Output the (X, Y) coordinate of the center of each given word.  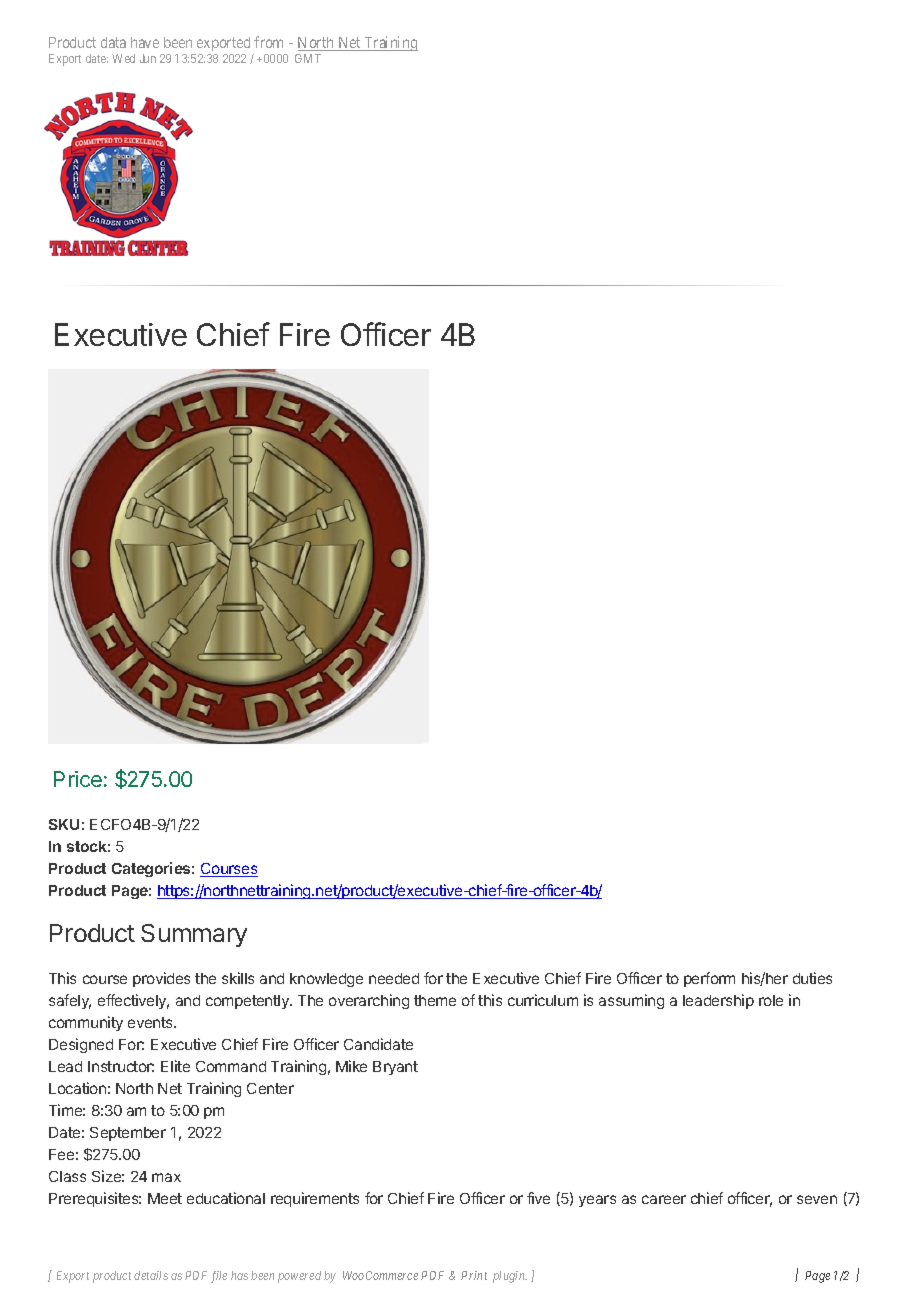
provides (161, 979)
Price (78, 779)
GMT (308, 58)
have (145, 42)
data (113, 42)
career (664, 1199)
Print (474, 1275)
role (771, 1000)
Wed (123, 58)
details (151, 1275)
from (268, 42)
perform (709, 979)
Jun (148, 58)
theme (435, 1000)
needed (394, 978)
